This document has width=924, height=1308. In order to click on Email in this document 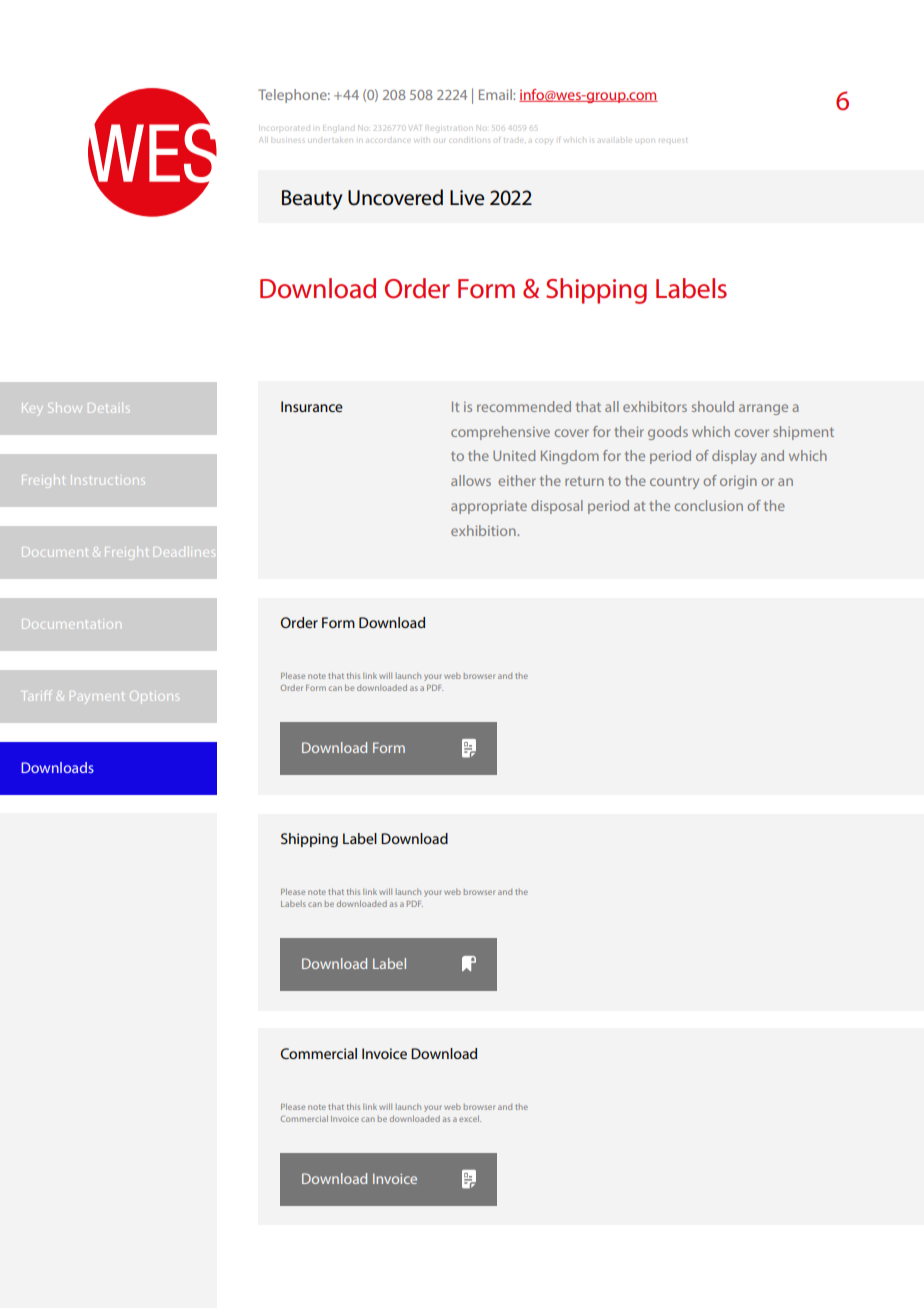, I will do `click(496, 94)`.
